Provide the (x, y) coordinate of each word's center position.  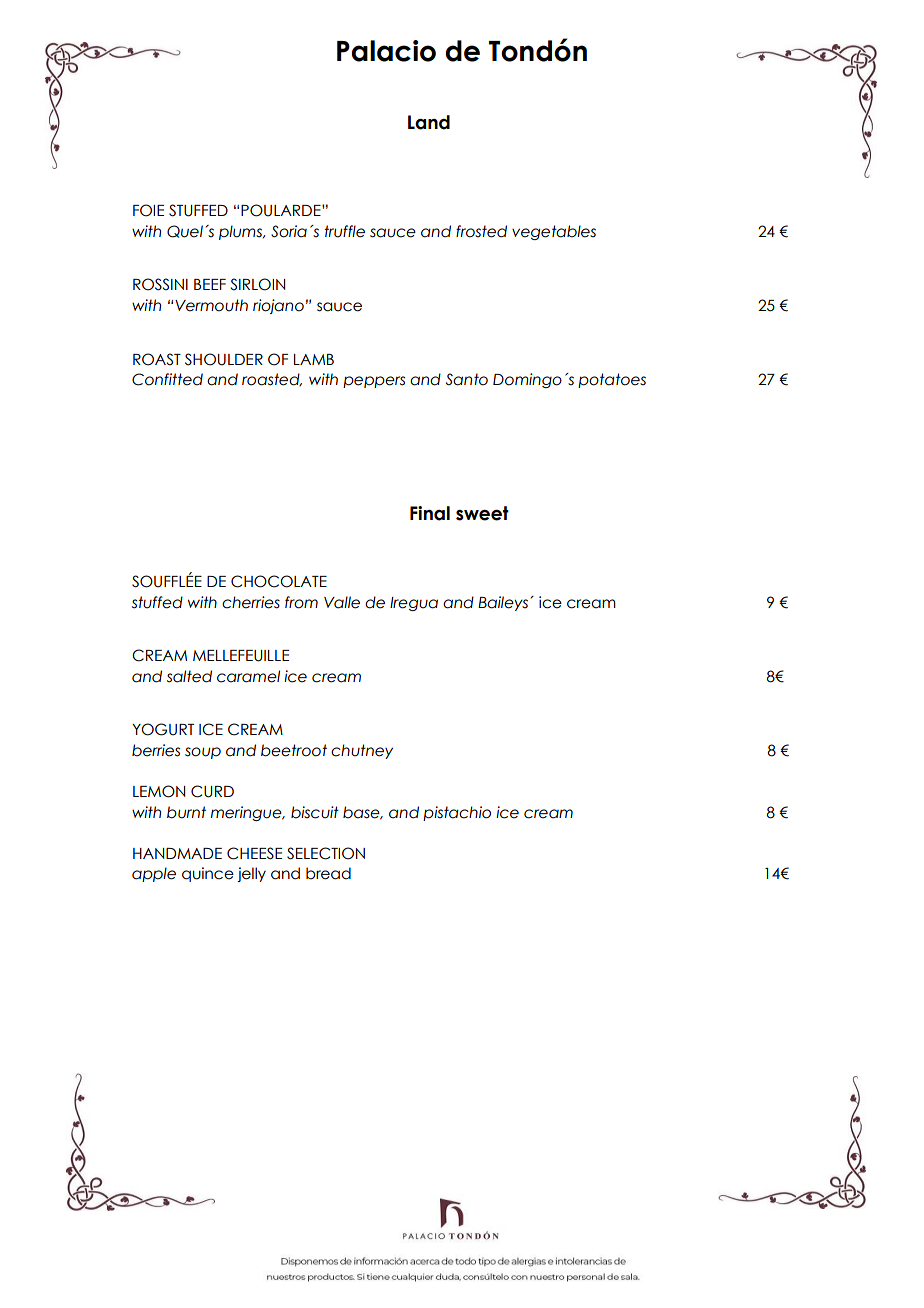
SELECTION (326, 853)
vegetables (554, 232)
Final (430, 513)
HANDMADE (177, 853)
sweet (482, 513)
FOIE (148, 210)
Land (429, 122)
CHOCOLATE (279, 581)
